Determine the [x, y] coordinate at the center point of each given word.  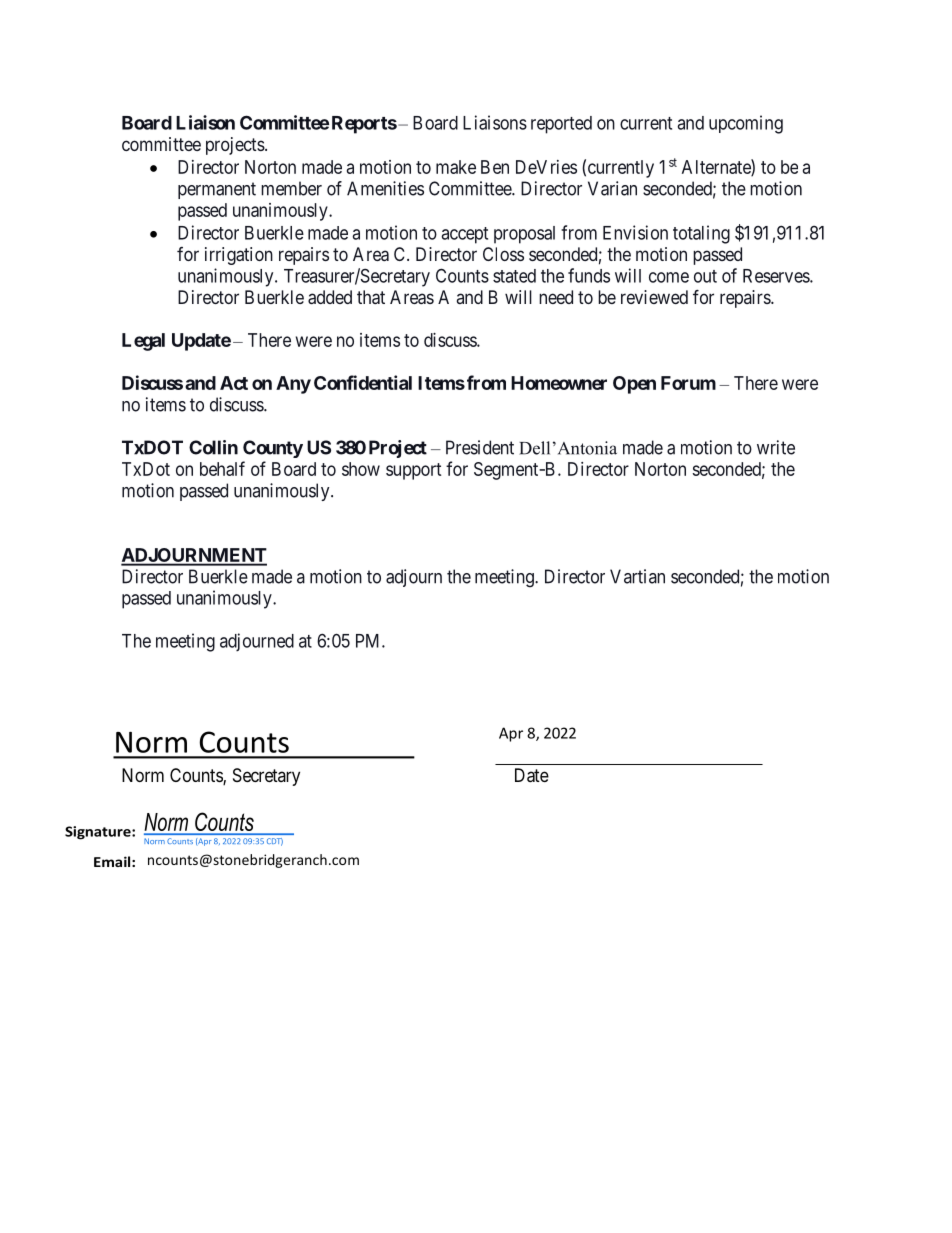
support [413, 471]
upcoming [746, 124]
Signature [99, 833]
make [456, 167]
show [361, 469]
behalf [222, 468]
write [776, 447]
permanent [217, 190]
